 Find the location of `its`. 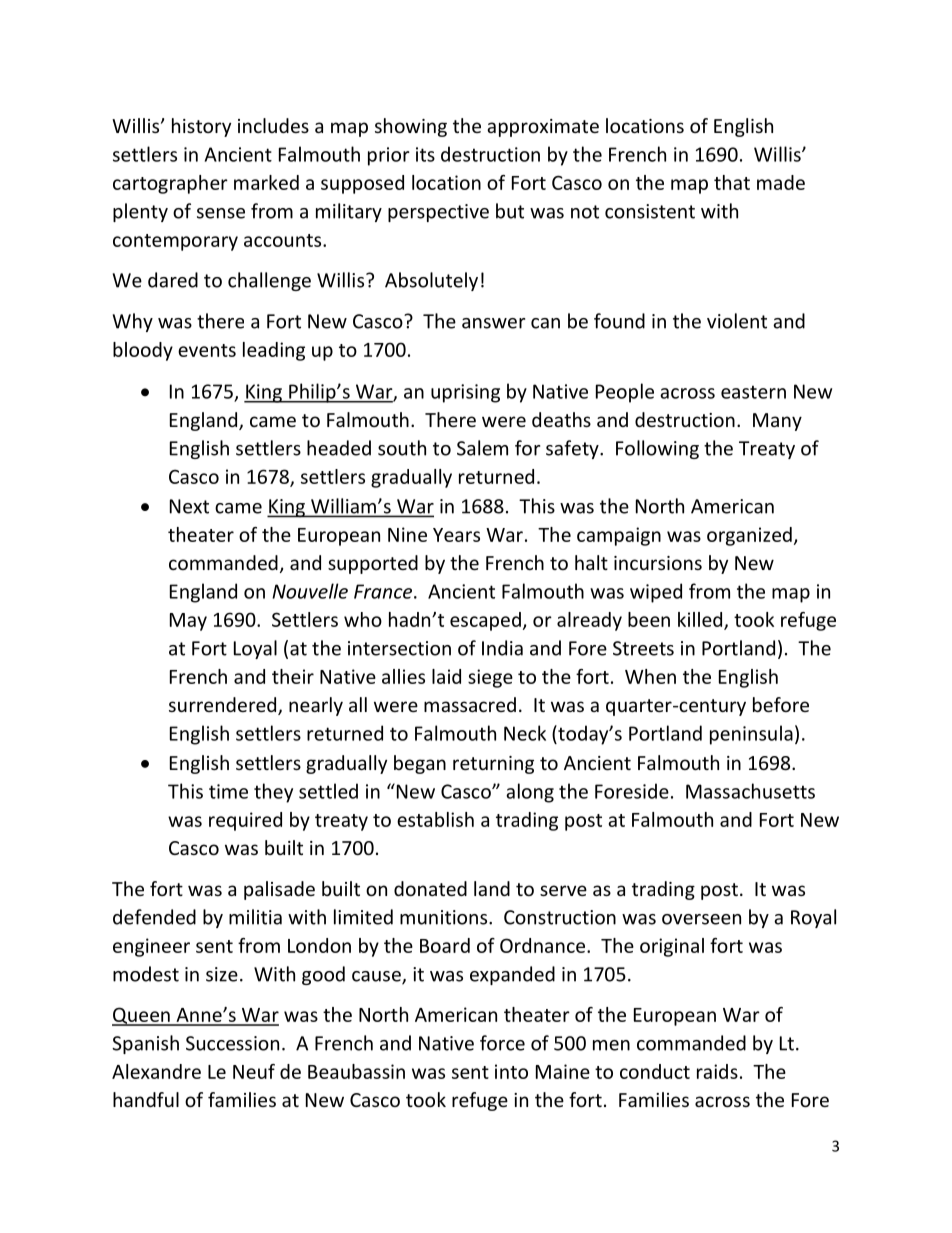

its is located at coordinates (425, 154).
